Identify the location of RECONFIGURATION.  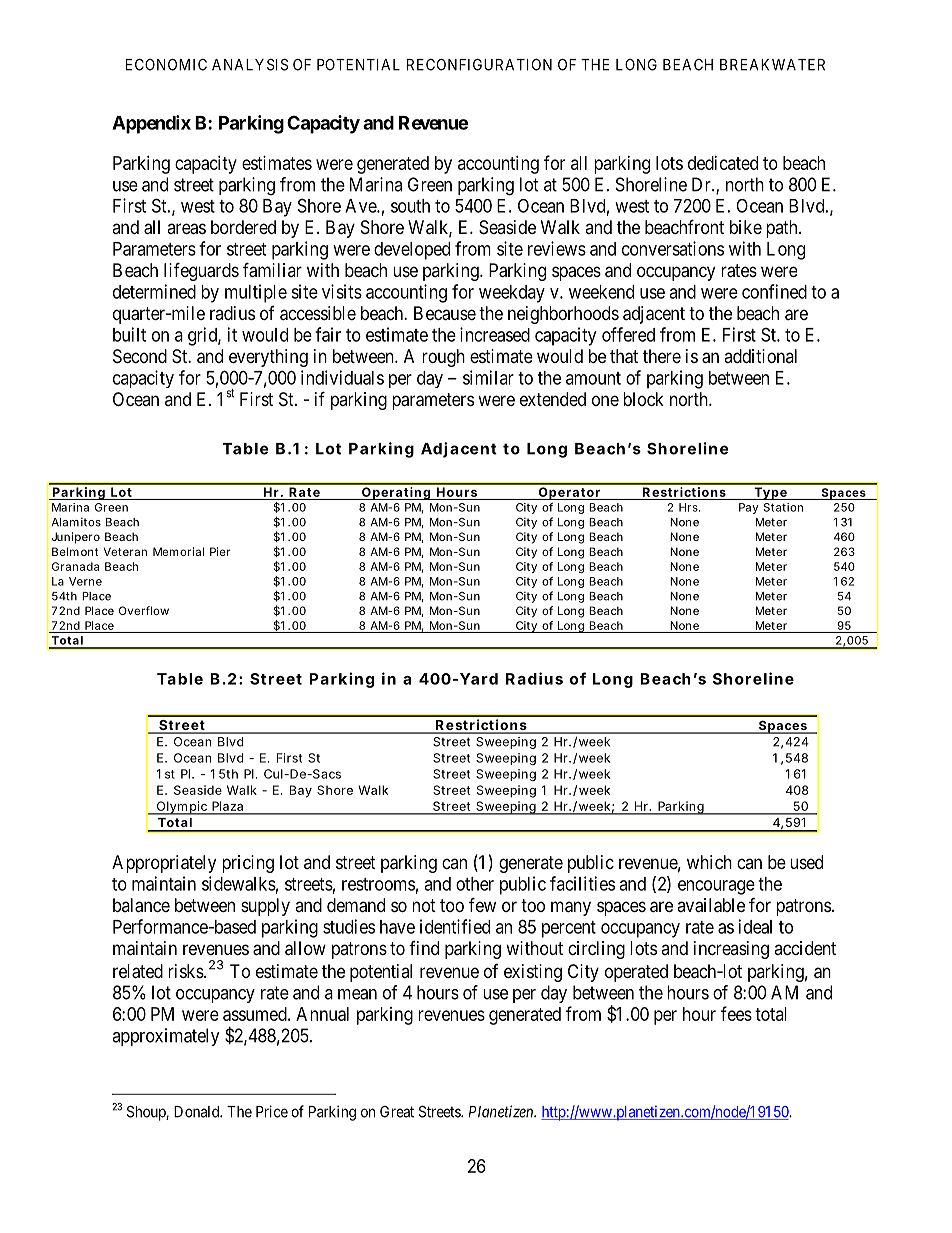
(479, 64).
